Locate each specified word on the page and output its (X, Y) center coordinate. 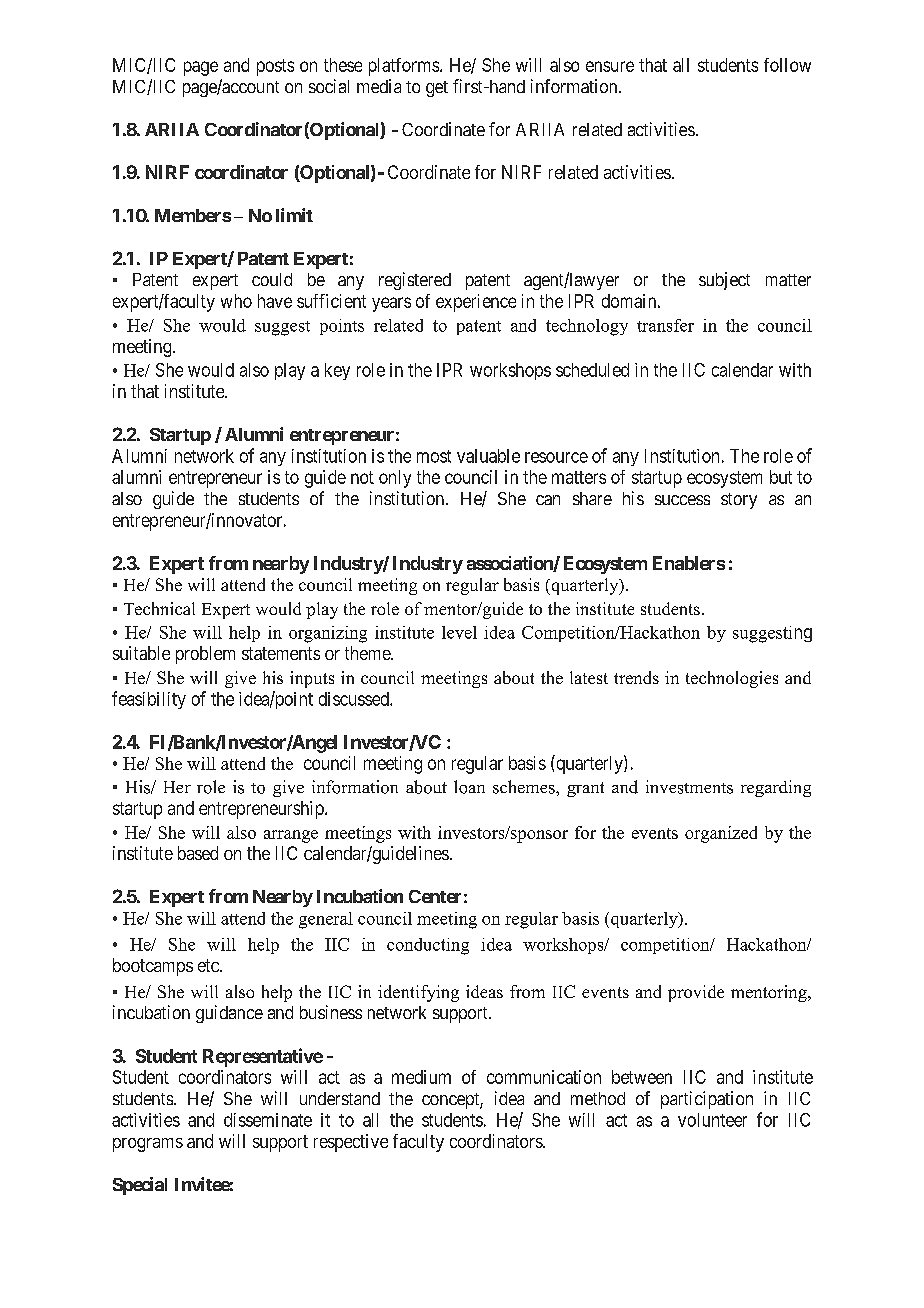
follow (787, 65)
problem (205, 655)
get (437, 89)
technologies (732, 679)
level (459, 632)
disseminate (268, 1120)
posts (275, 67)
